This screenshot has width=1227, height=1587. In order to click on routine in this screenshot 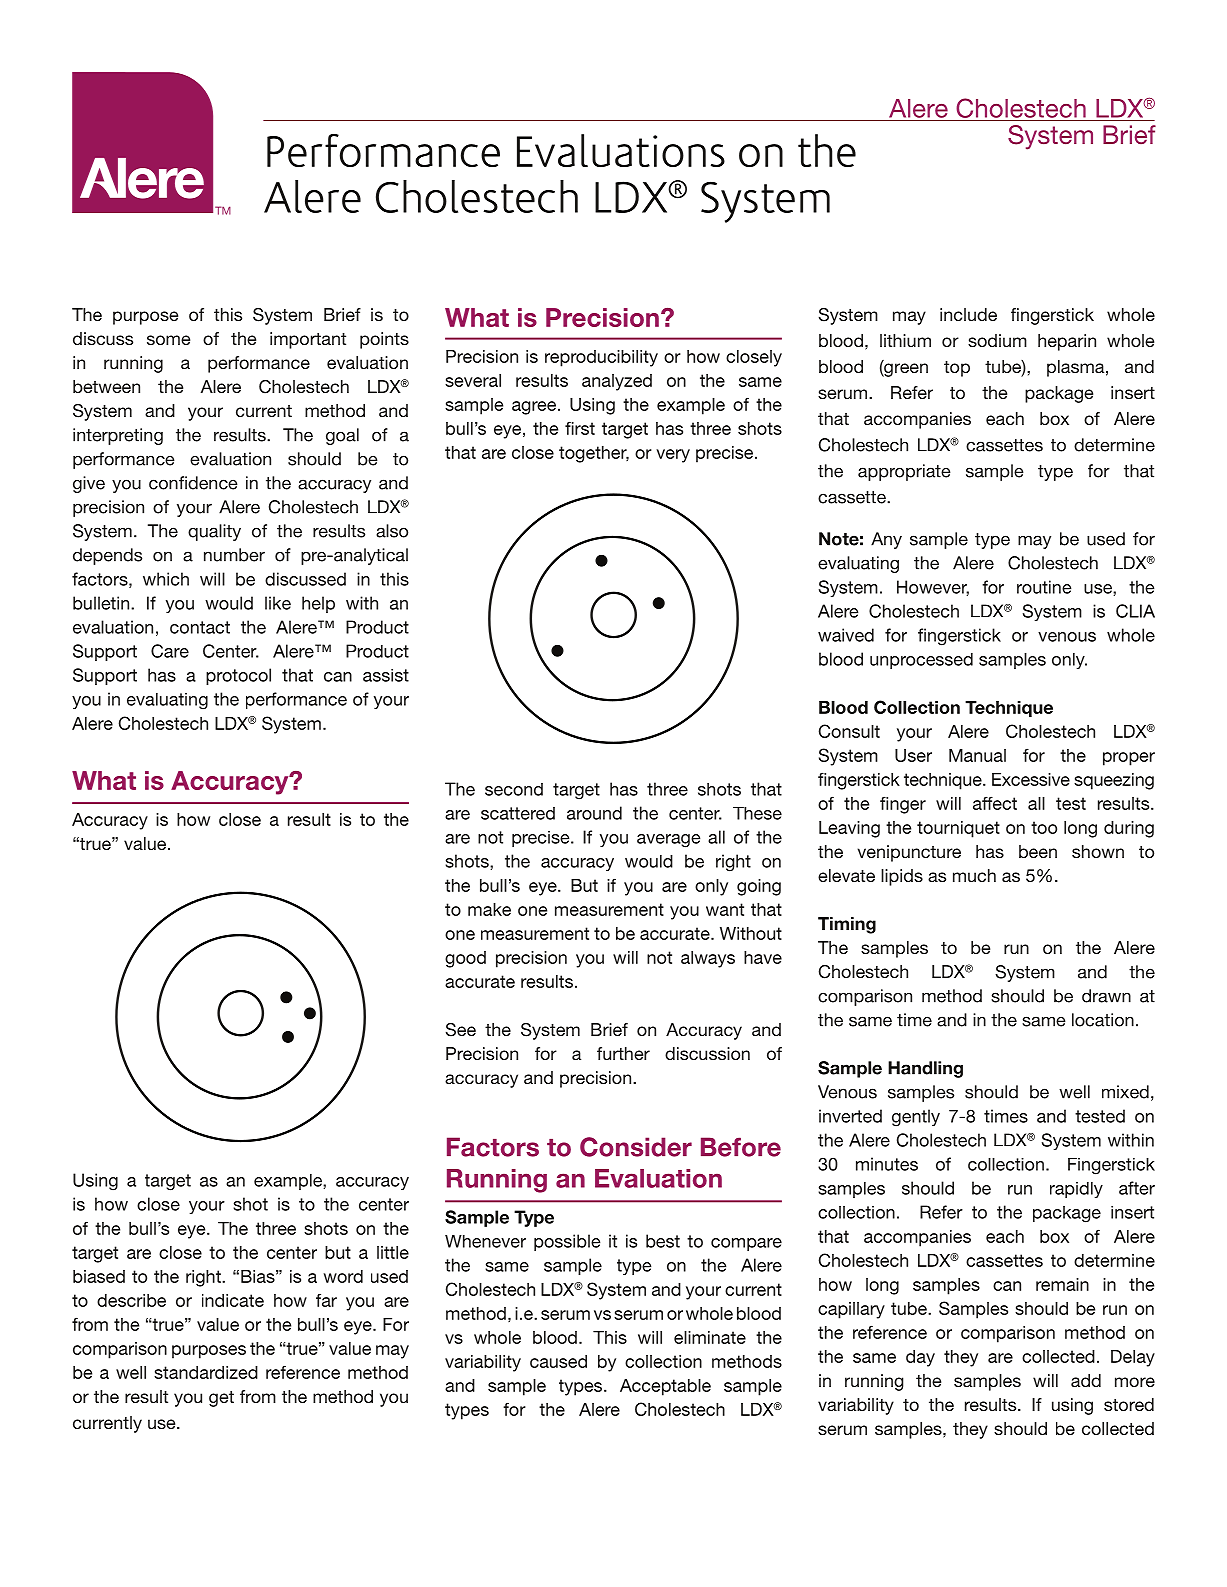, I will do `click(1044, 587)`.
